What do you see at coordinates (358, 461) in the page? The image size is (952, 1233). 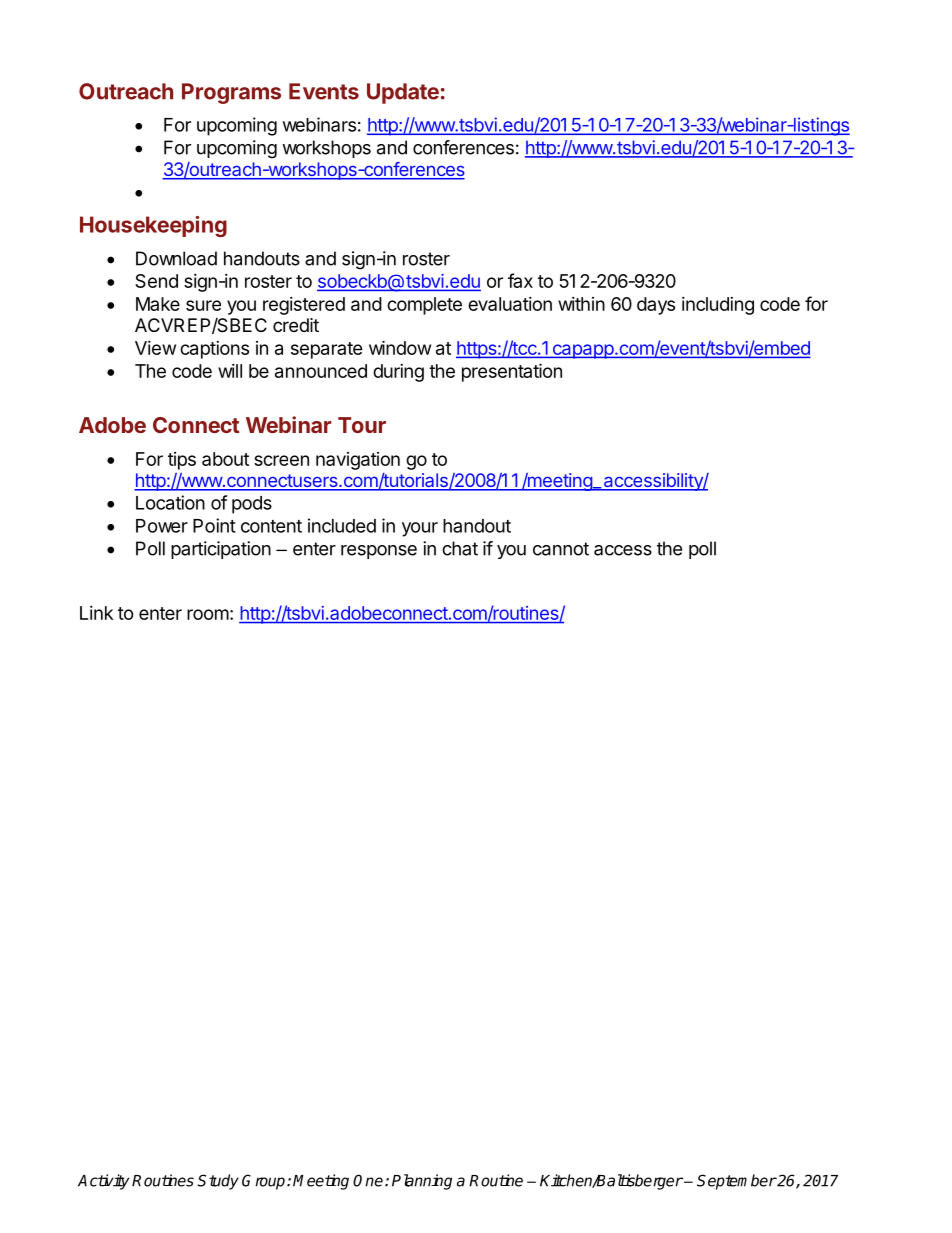 I see `navigation` at bounding box center [358, 461].
